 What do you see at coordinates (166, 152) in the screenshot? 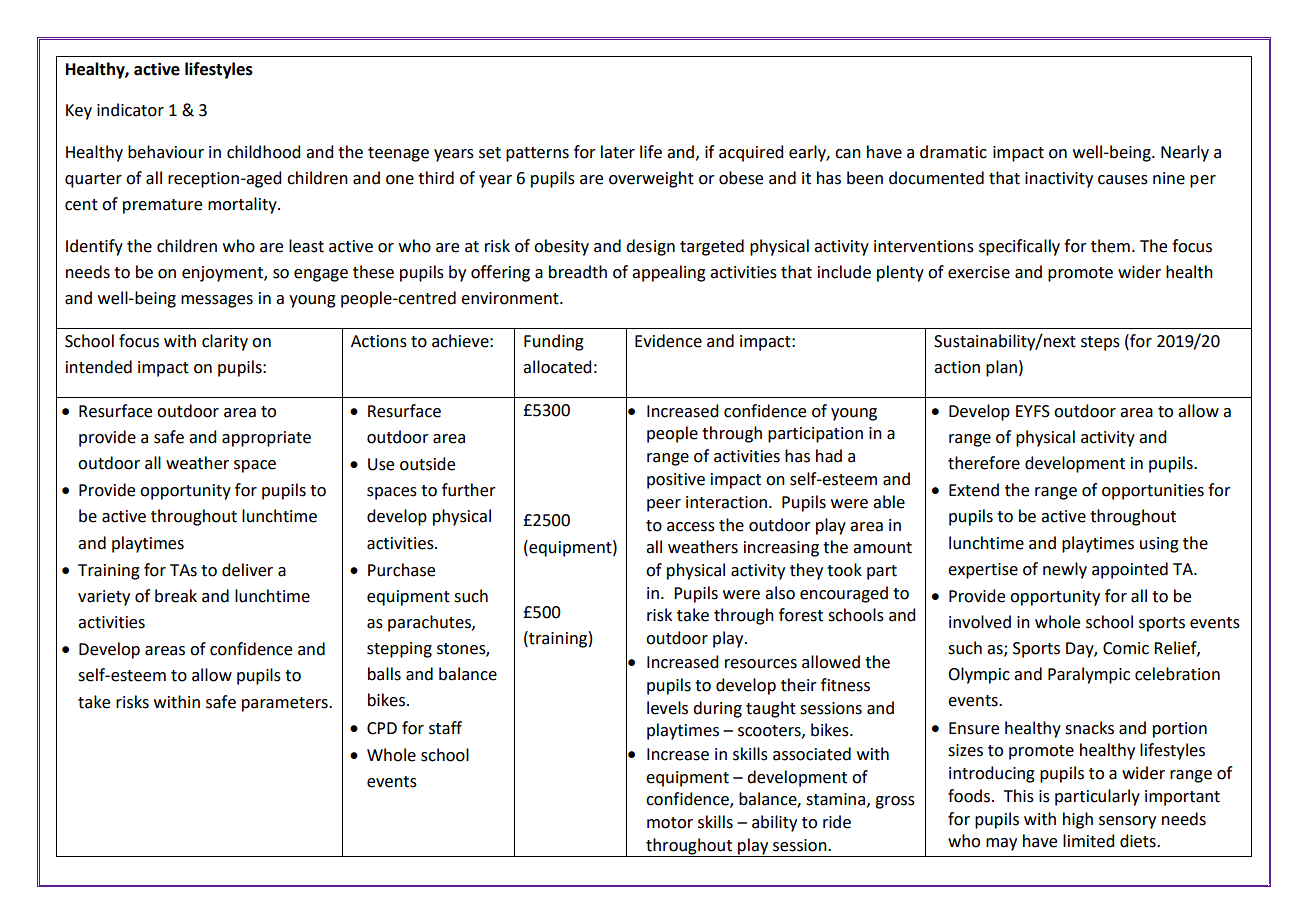
I see `behaviour` at bounding box center [166, 152].
